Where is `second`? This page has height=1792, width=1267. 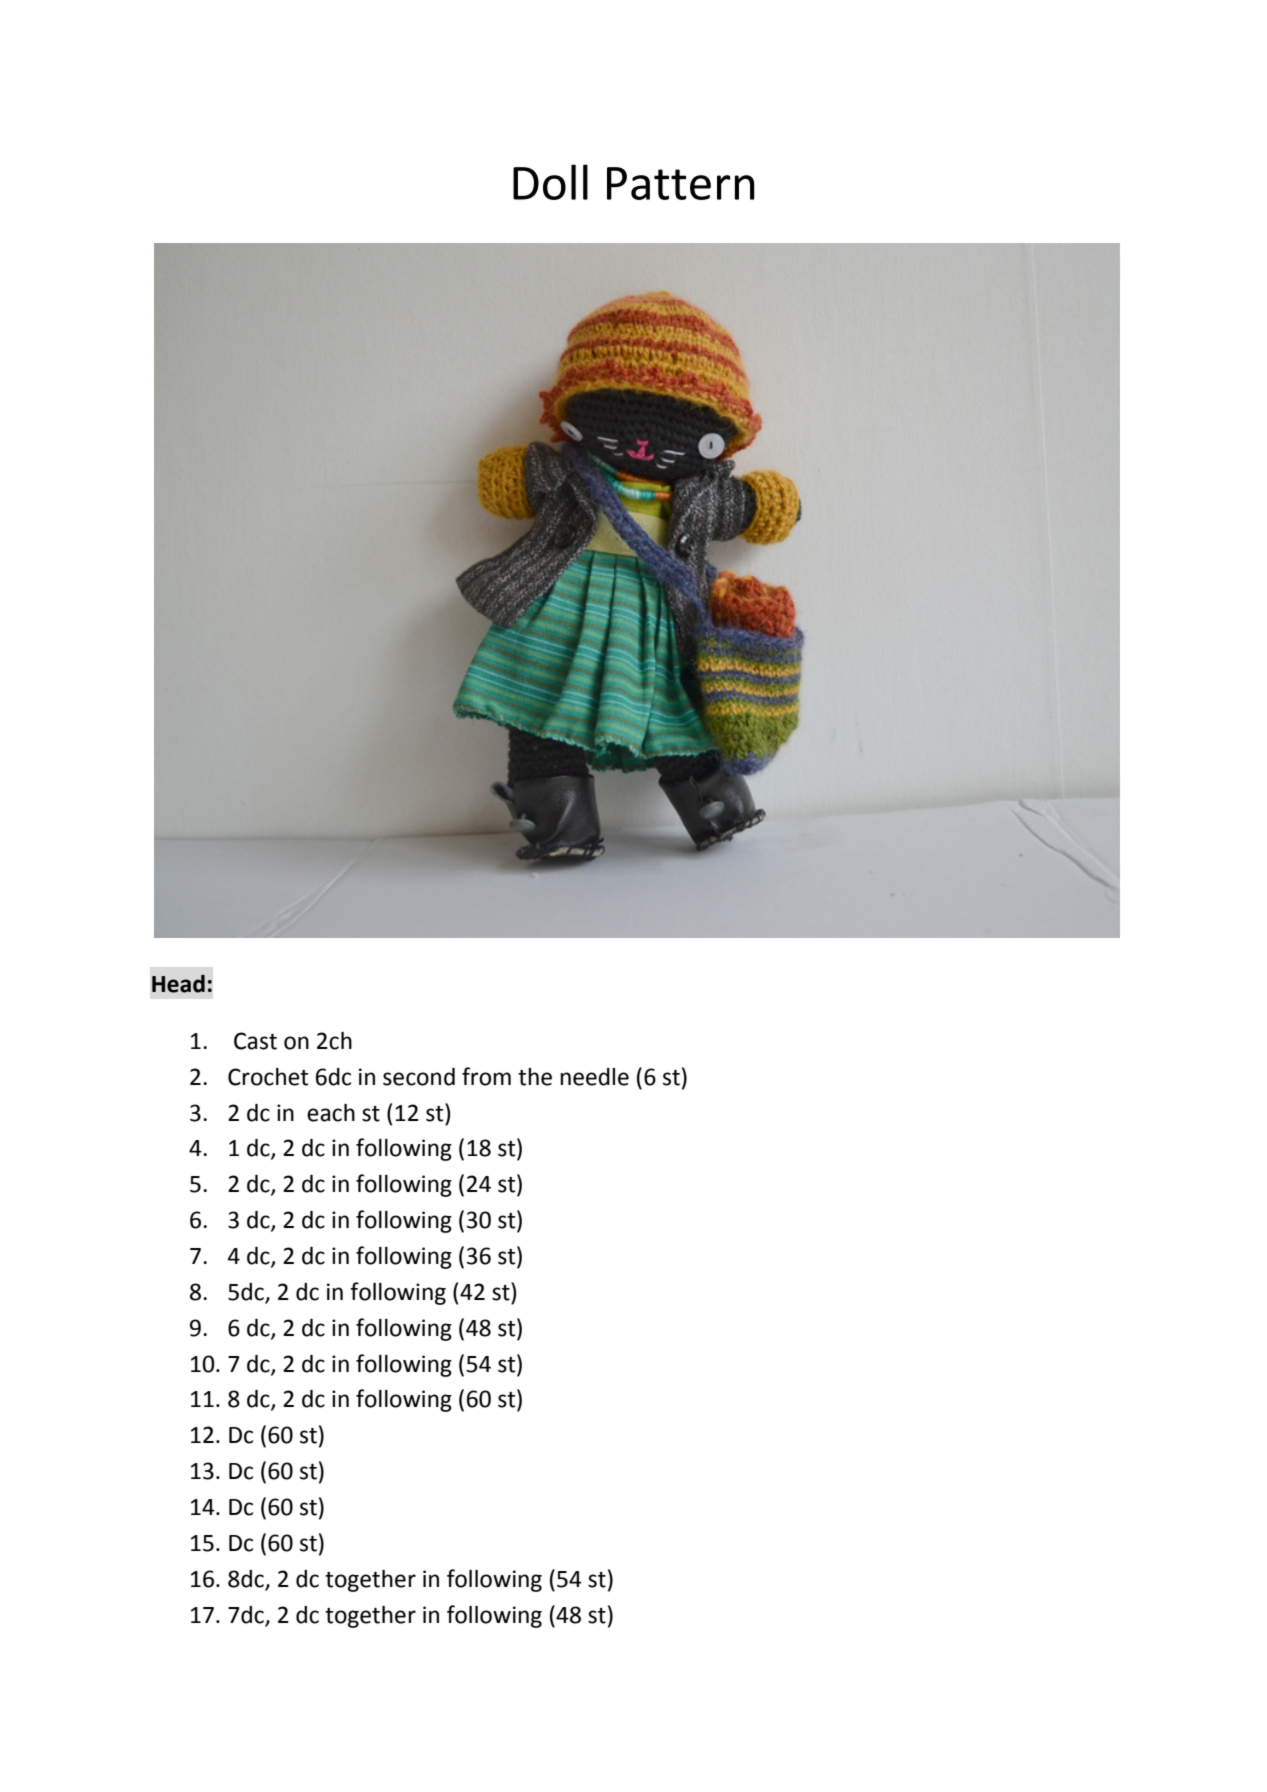 second is located at coordinates (419, 1077).
